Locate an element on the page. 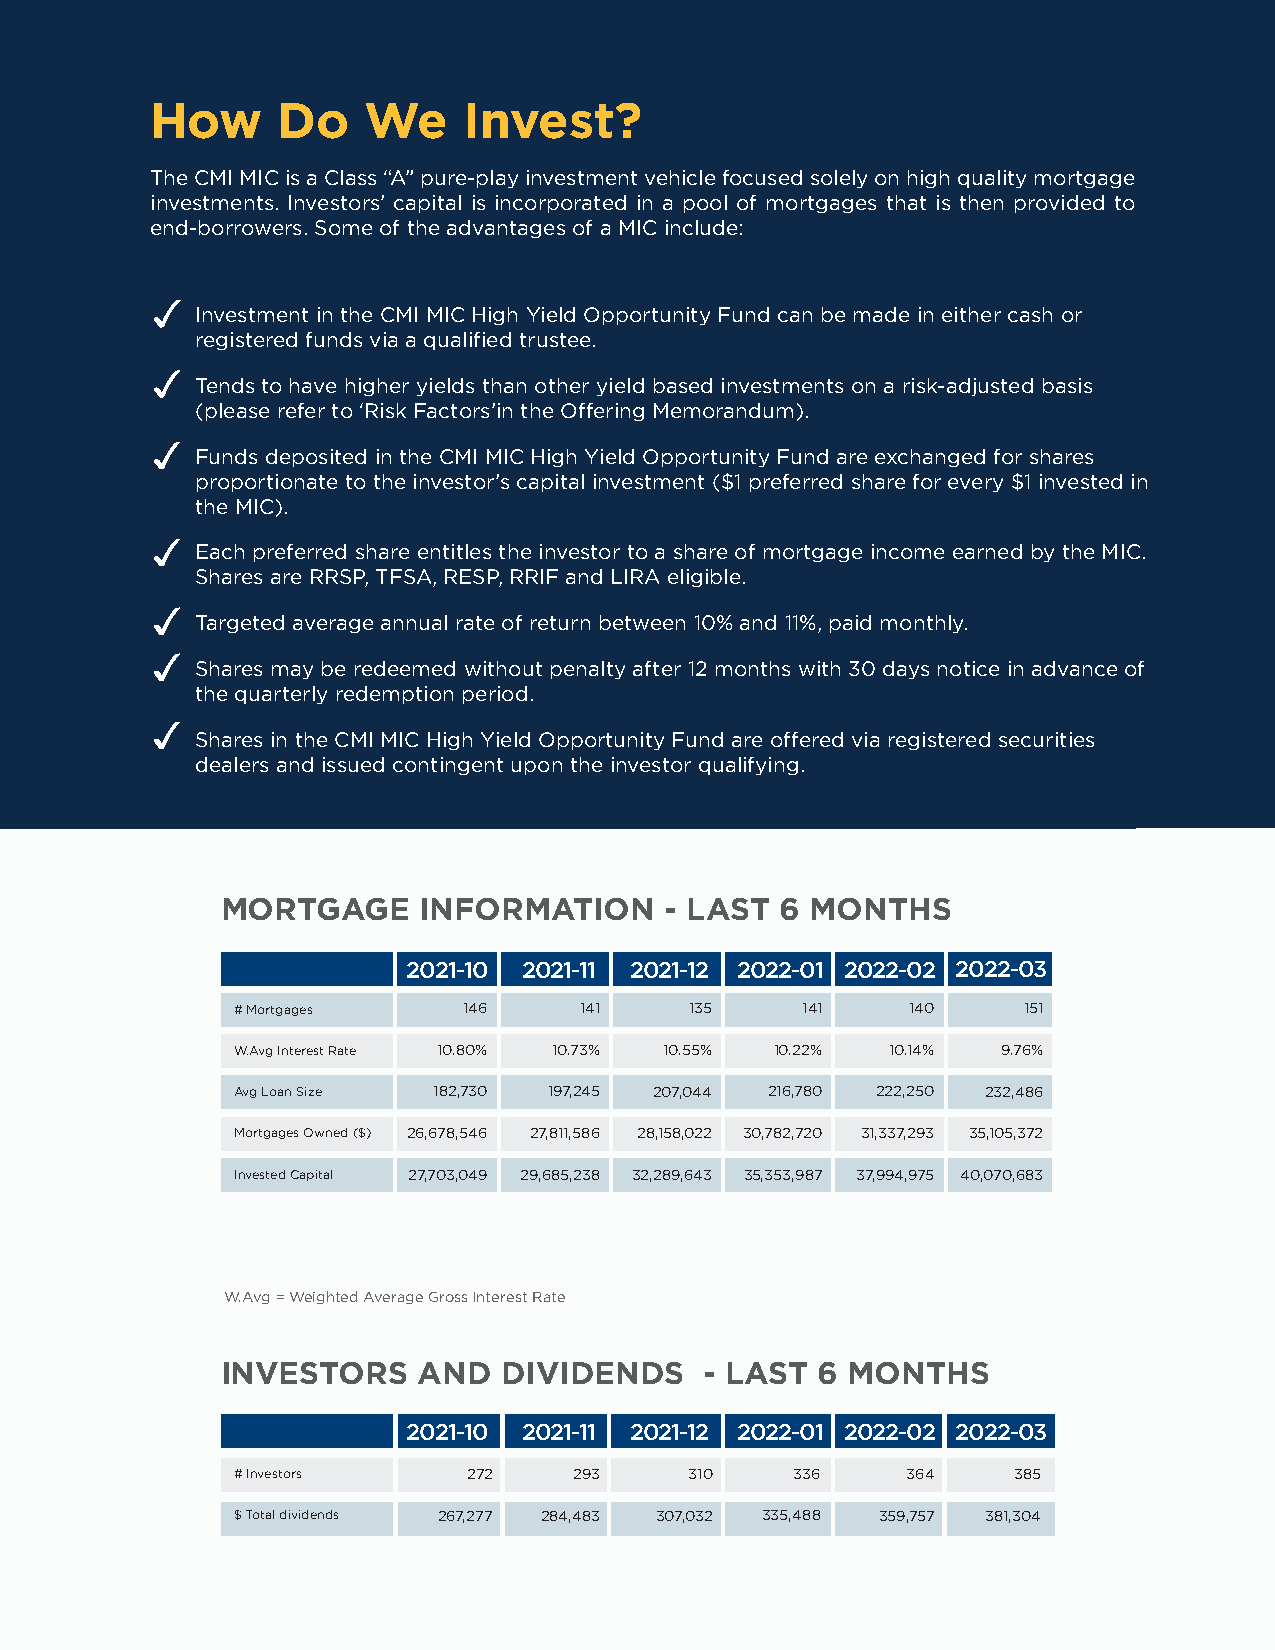 The height and width of the page is (1650, 1275). issued is located at coordinates (353, 764).
